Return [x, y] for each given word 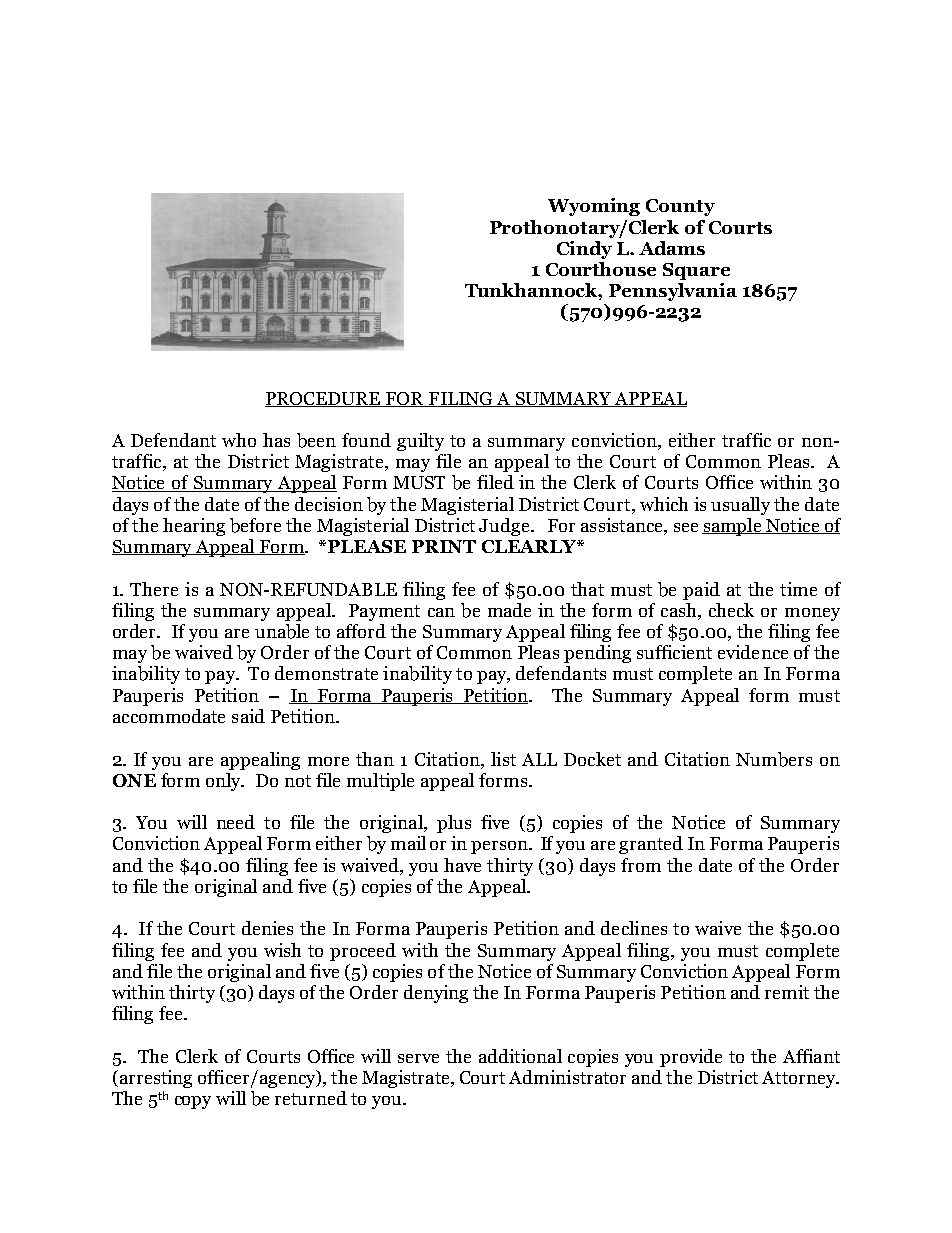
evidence [753, 652]
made [509, 610]
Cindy [584, 250]
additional [520, 1056]
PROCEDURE [324, 399]
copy [193, 1102]
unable [282, 631]
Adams [672, 248]
